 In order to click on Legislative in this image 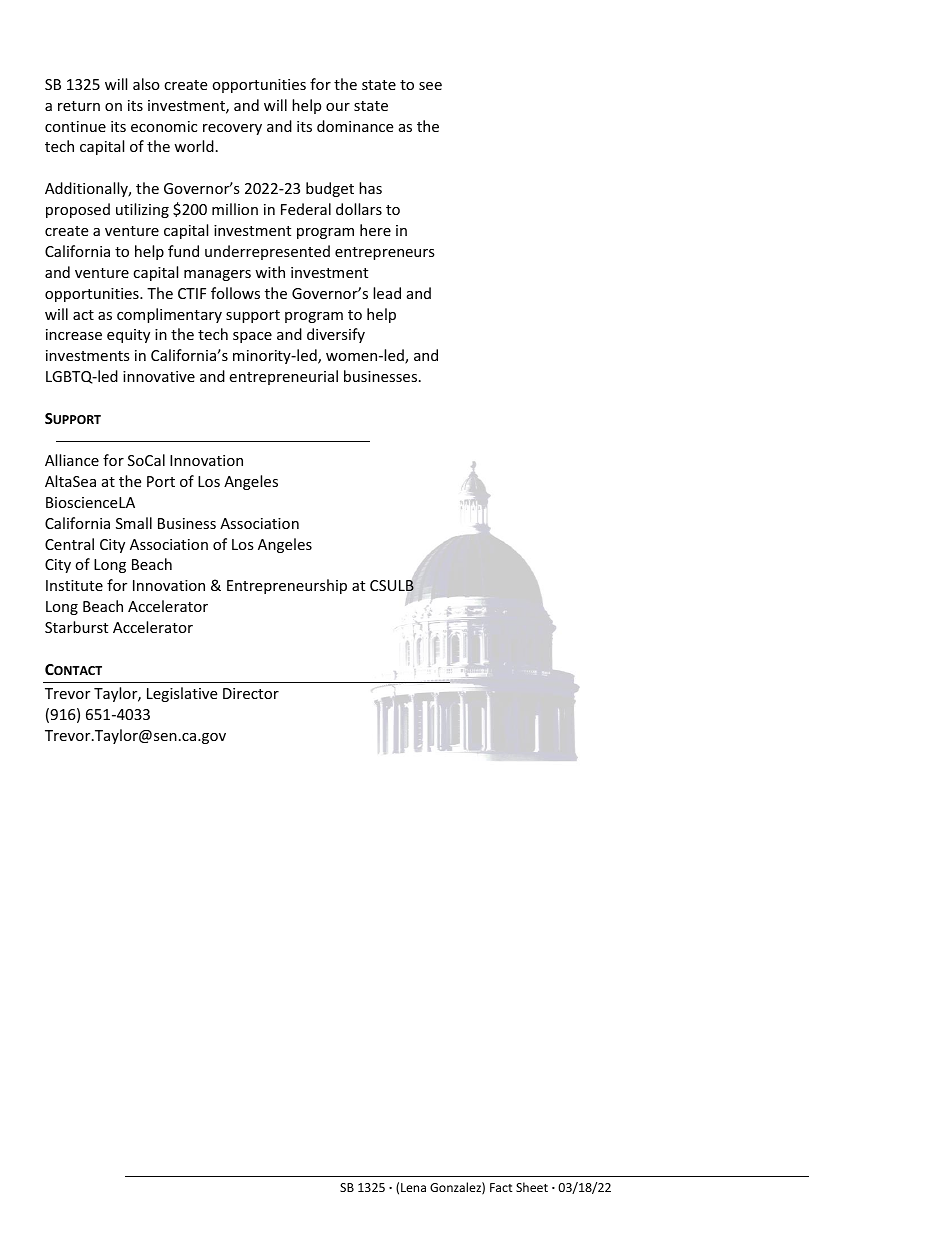, I will do `click(182, 694)`.
